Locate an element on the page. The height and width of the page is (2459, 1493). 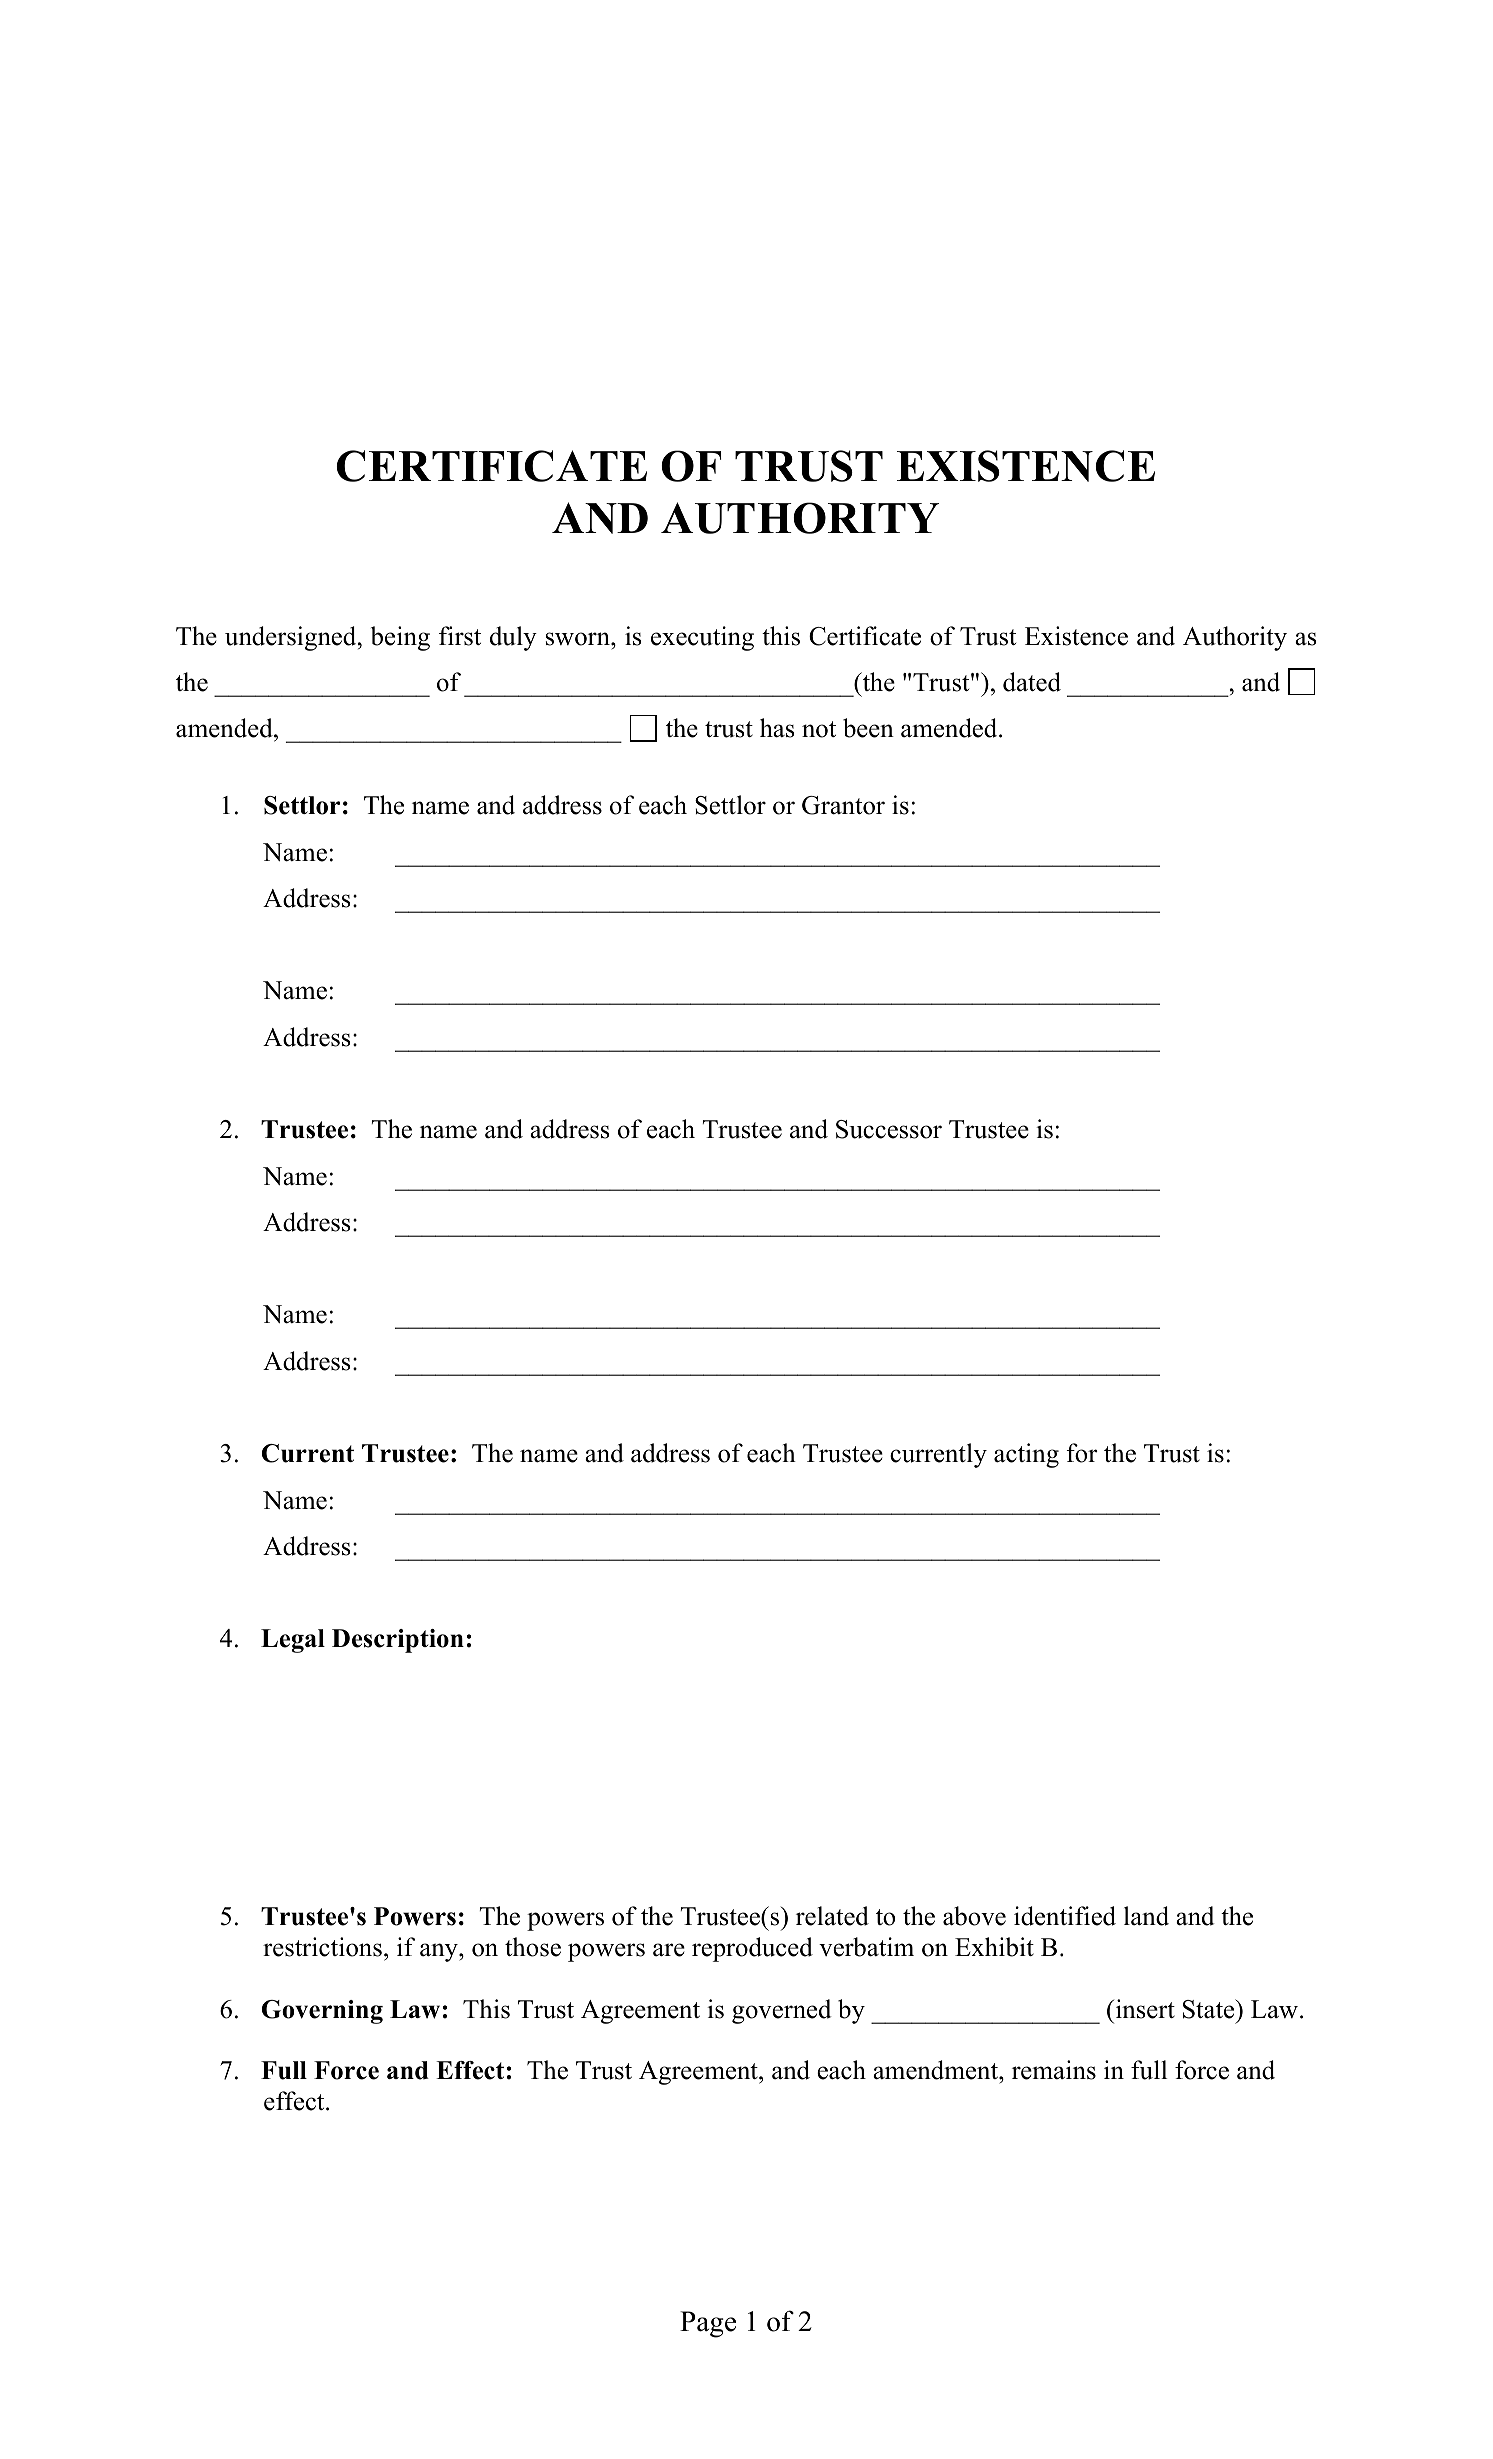
Description is located at coordinates (398, 1641).
